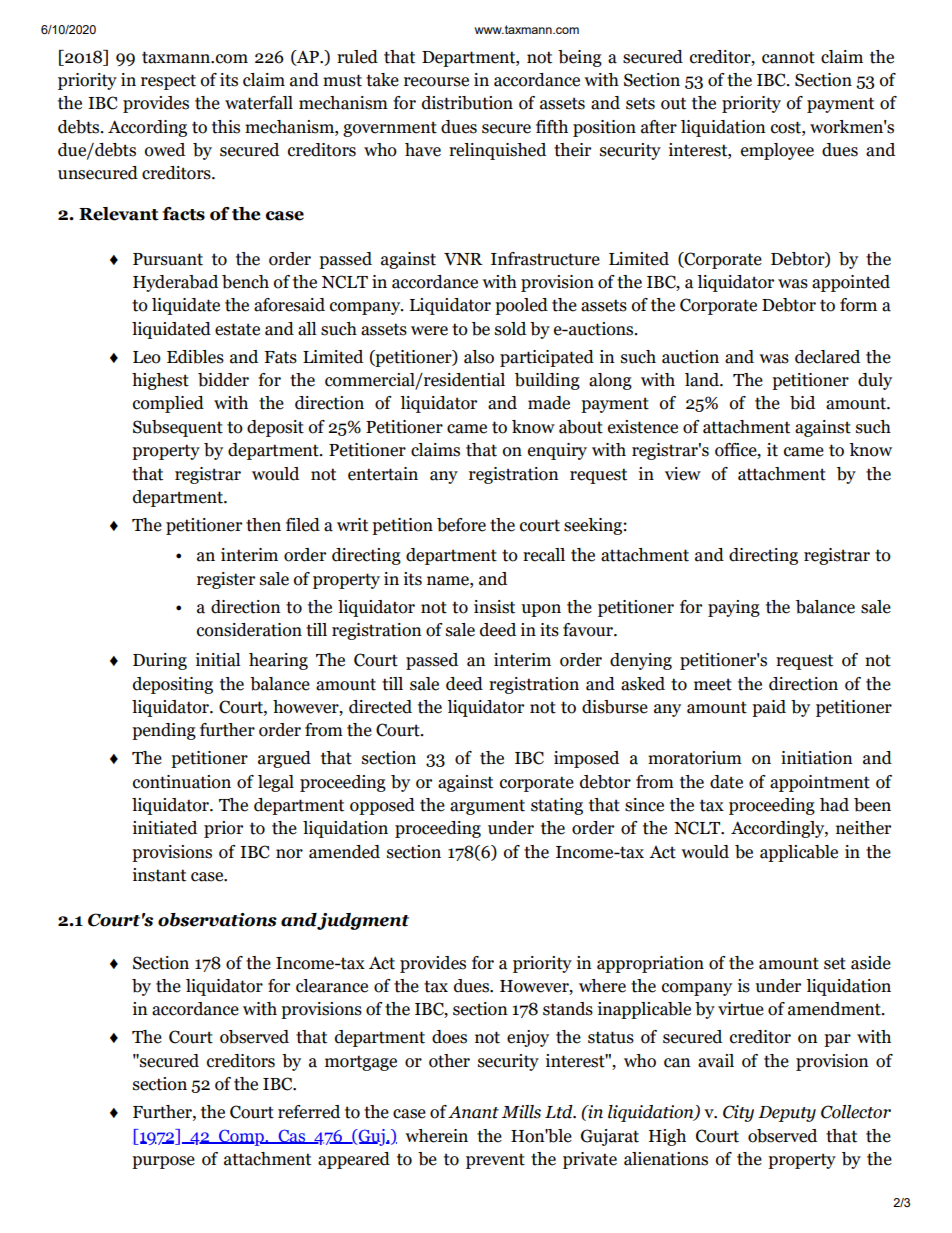 The image size is (952, 1233). What do you see at coordinates (521, 1112) in the page?
I see `Mills` at bounding box center [521, 1112].
